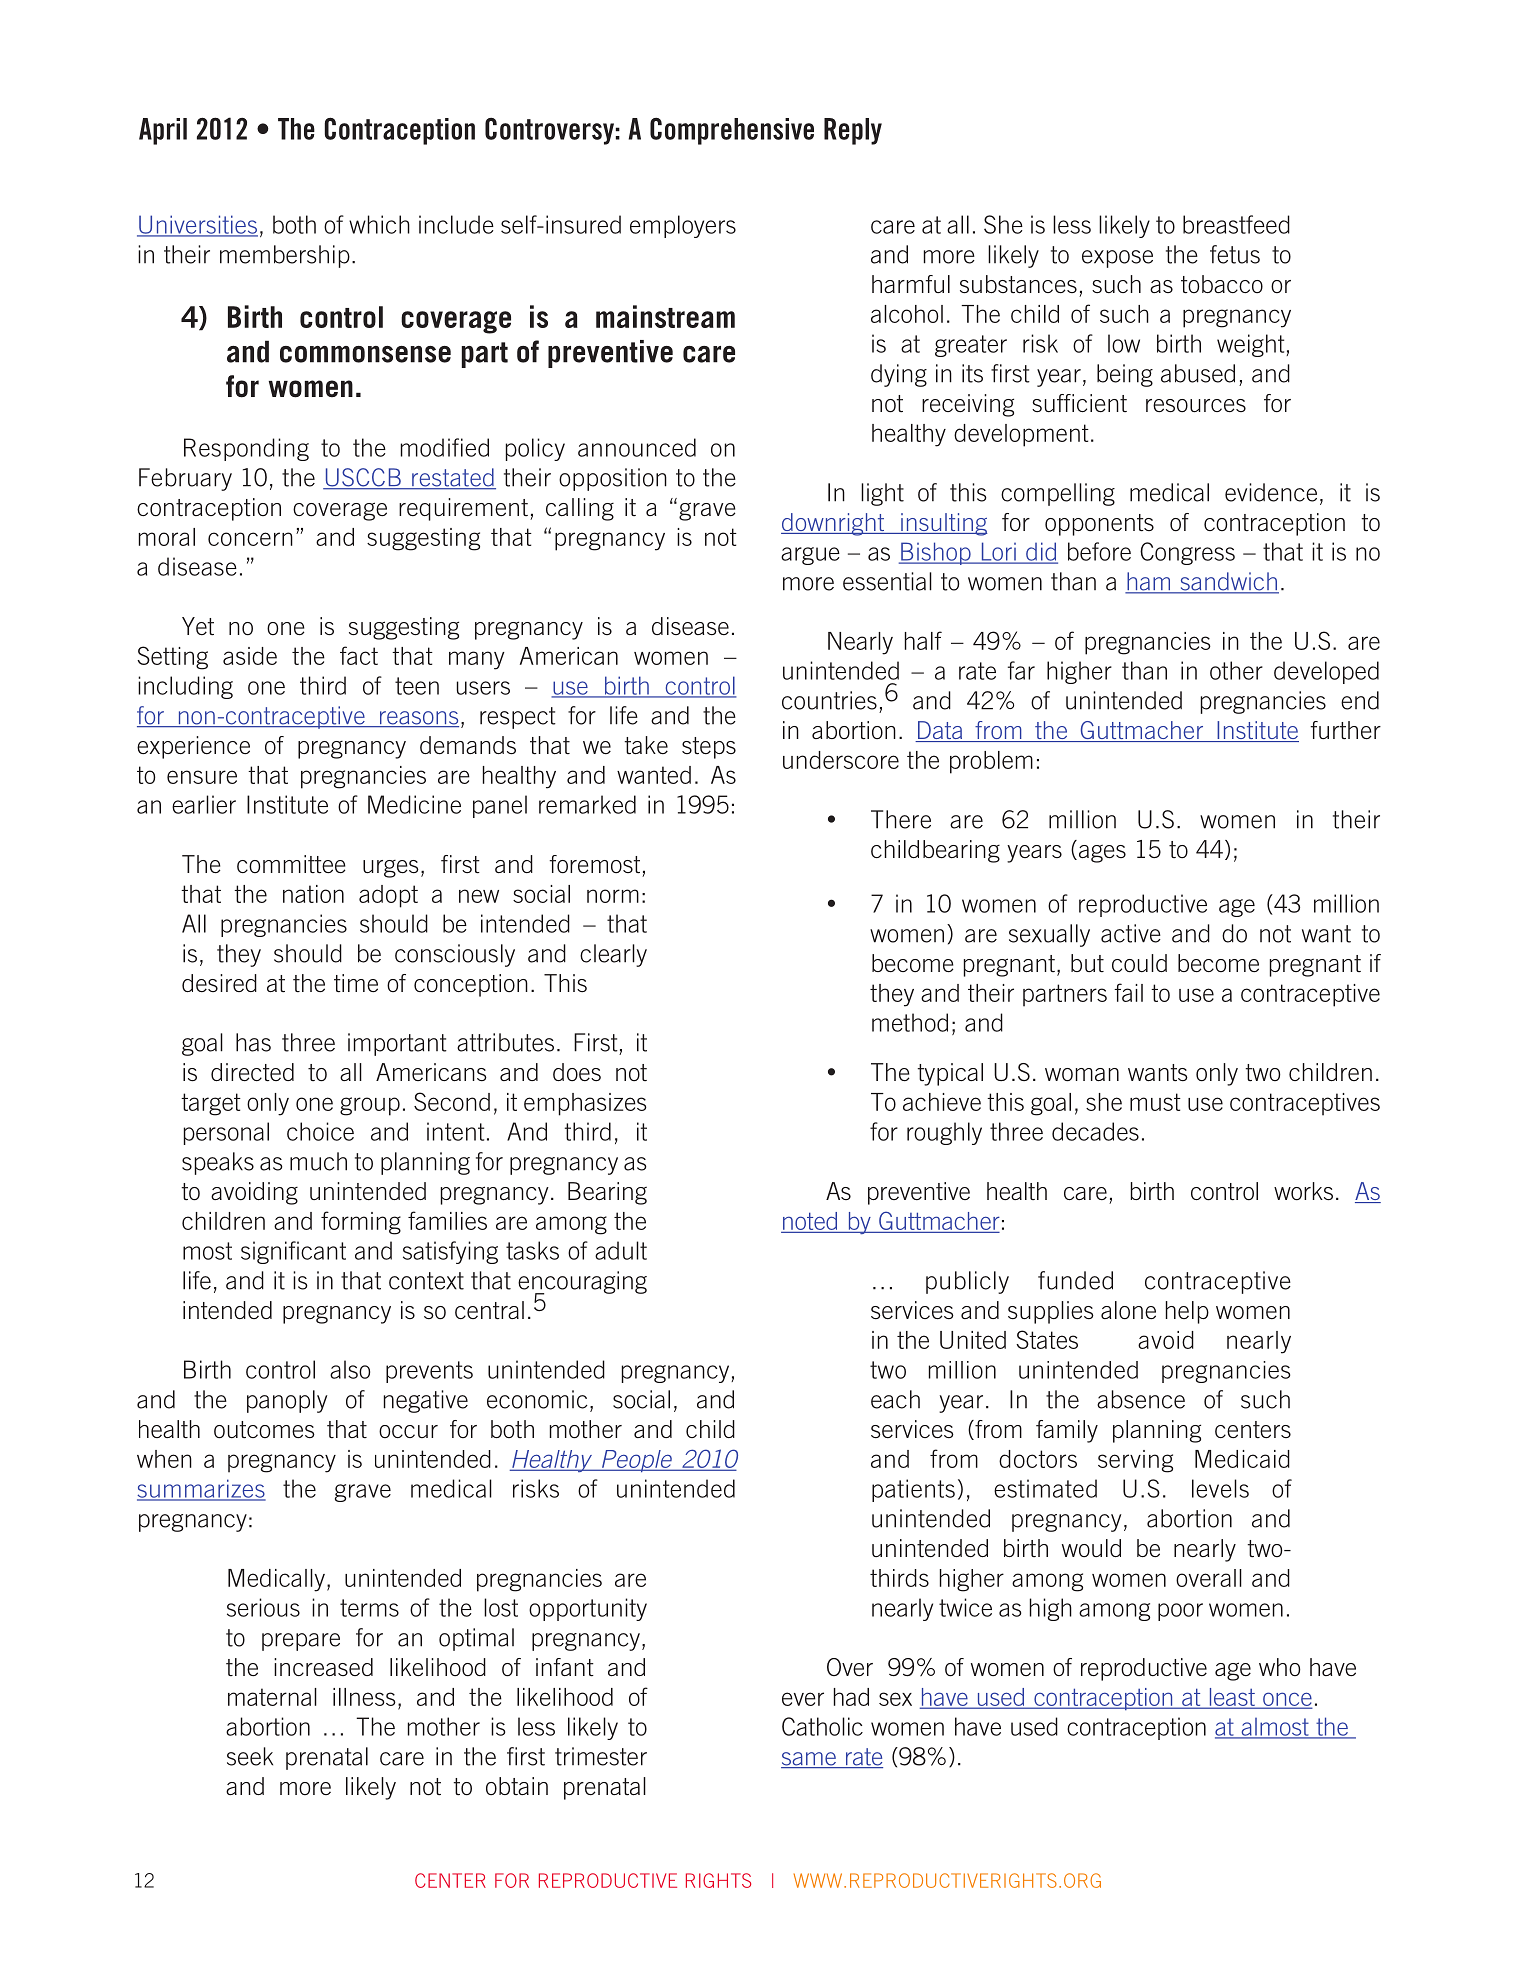 The height and width of the screenshot is (1963, 1517). Describe the element at coordinates (1236, 224) in the screenshot. I see `breastfeed` at that location.
